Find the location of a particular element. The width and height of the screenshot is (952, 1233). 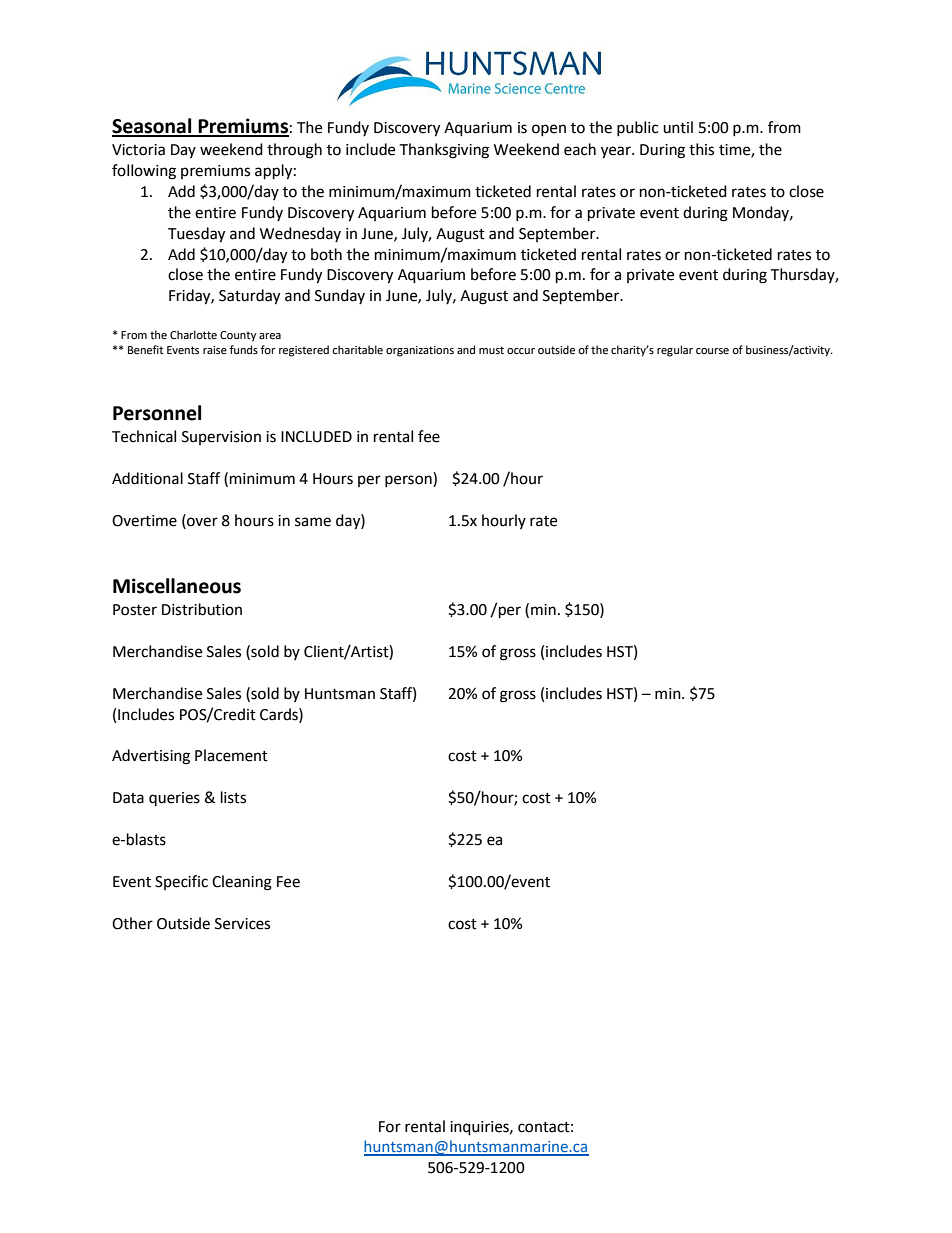

Distribution is located at coordinates (202, 609).
